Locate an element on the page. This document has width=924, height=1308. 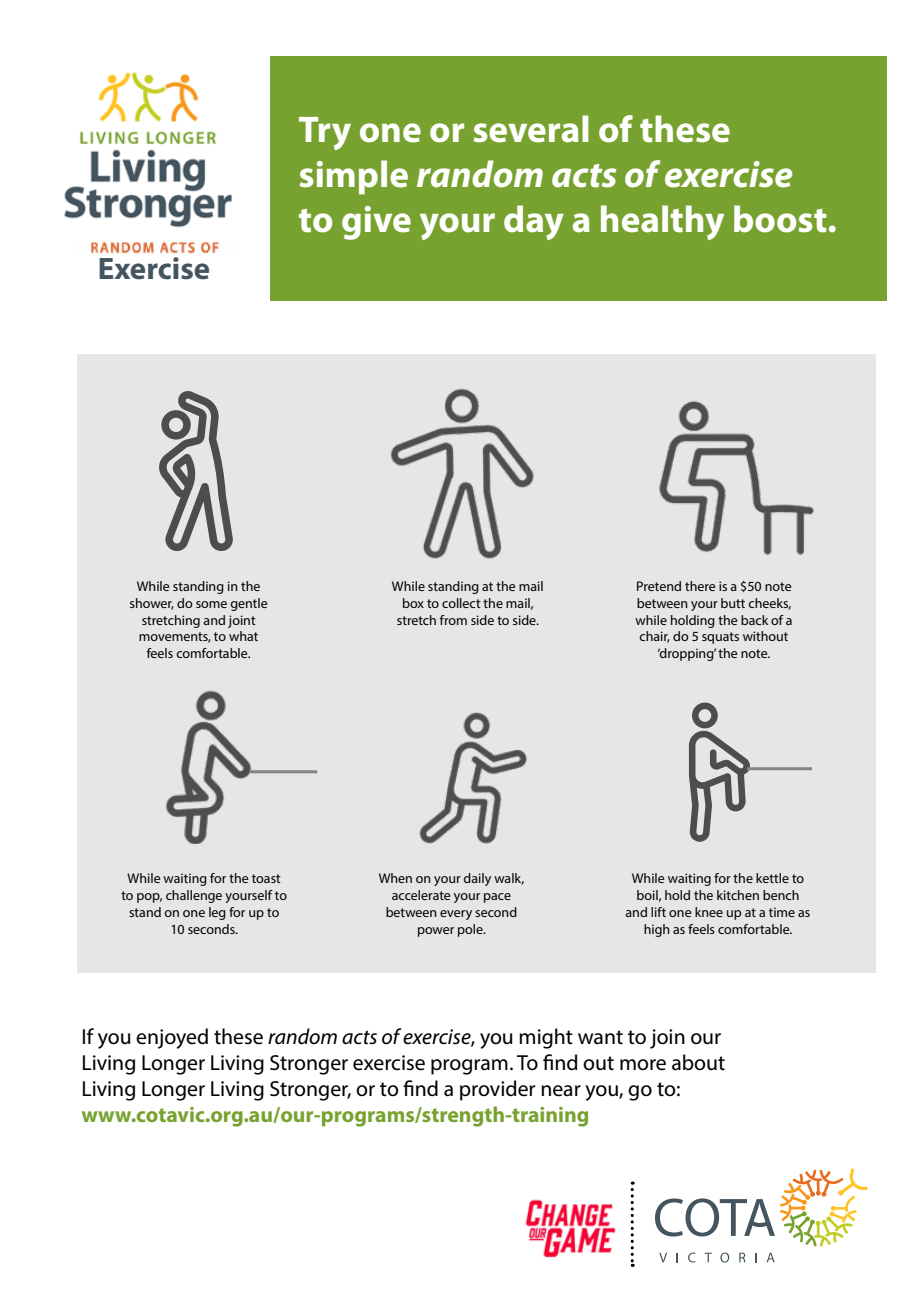
toast is located at coordinates (266, 878).
